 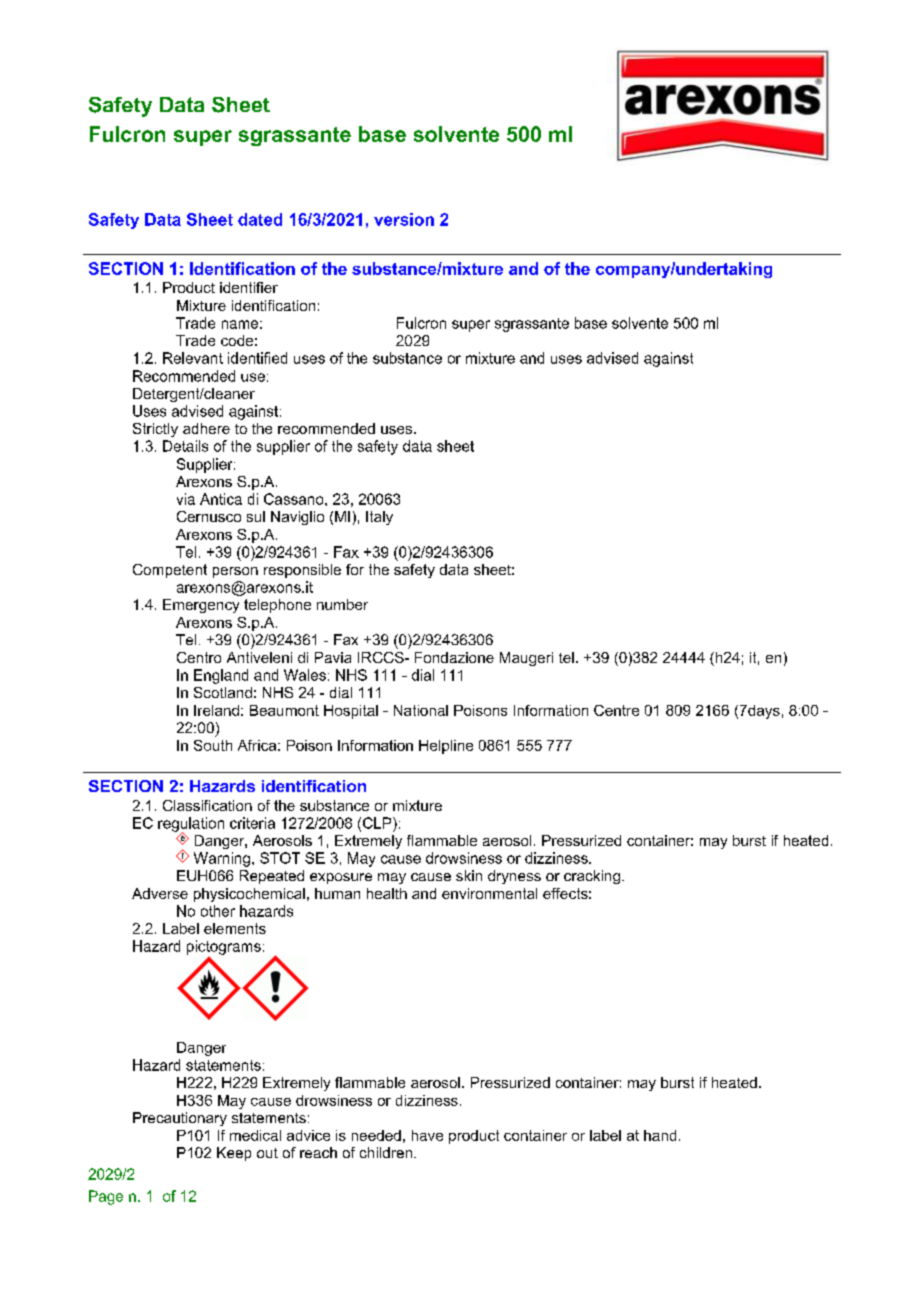 I want to click on Centre, so click(x=616, y=710).
